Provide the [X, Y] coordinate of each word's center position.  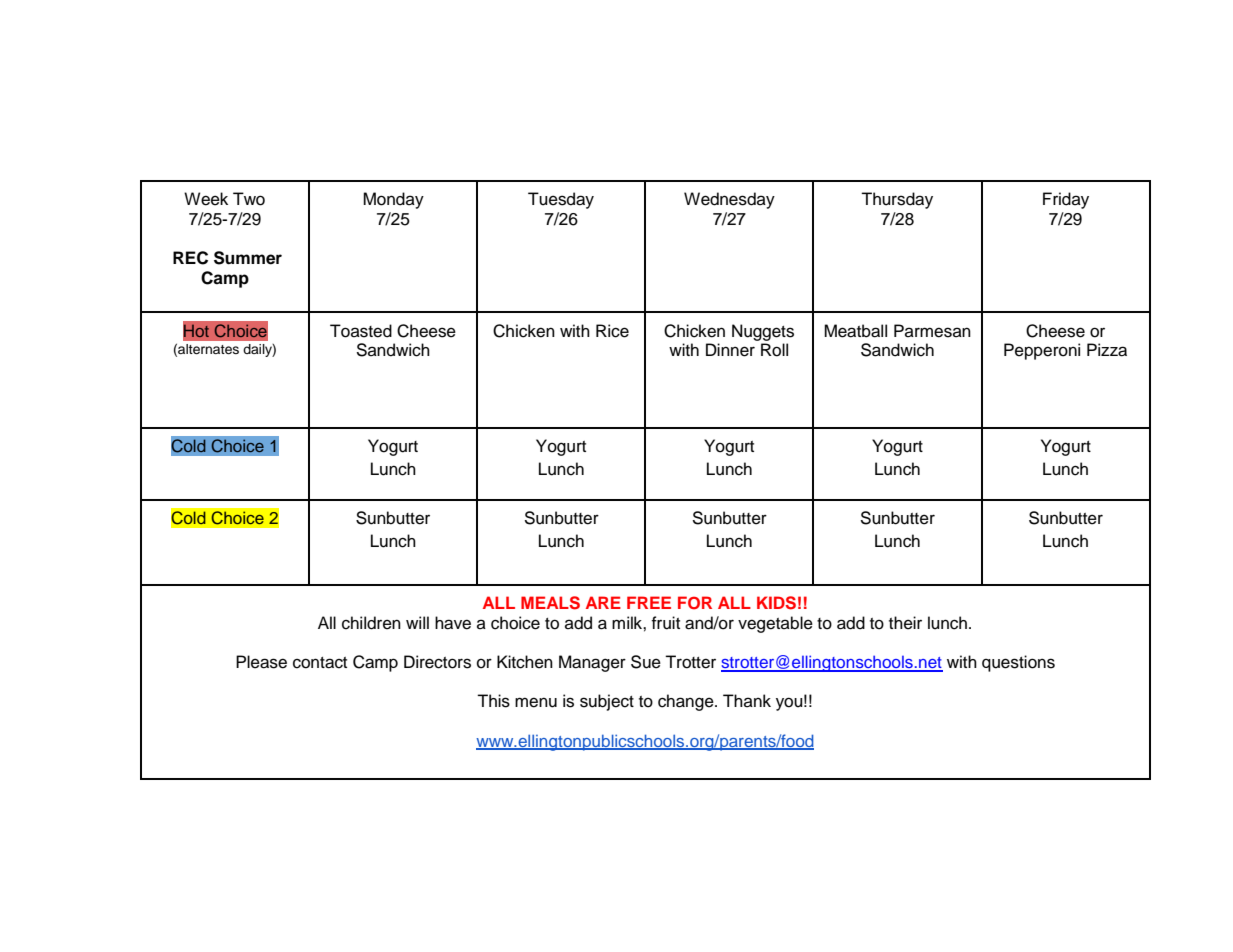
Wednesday [729, 200]
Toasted [361, 331]
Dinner [730, 350]
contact [320, 663]
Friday [1066, 200]
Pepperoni [1042, 351]
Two [249, 199]
